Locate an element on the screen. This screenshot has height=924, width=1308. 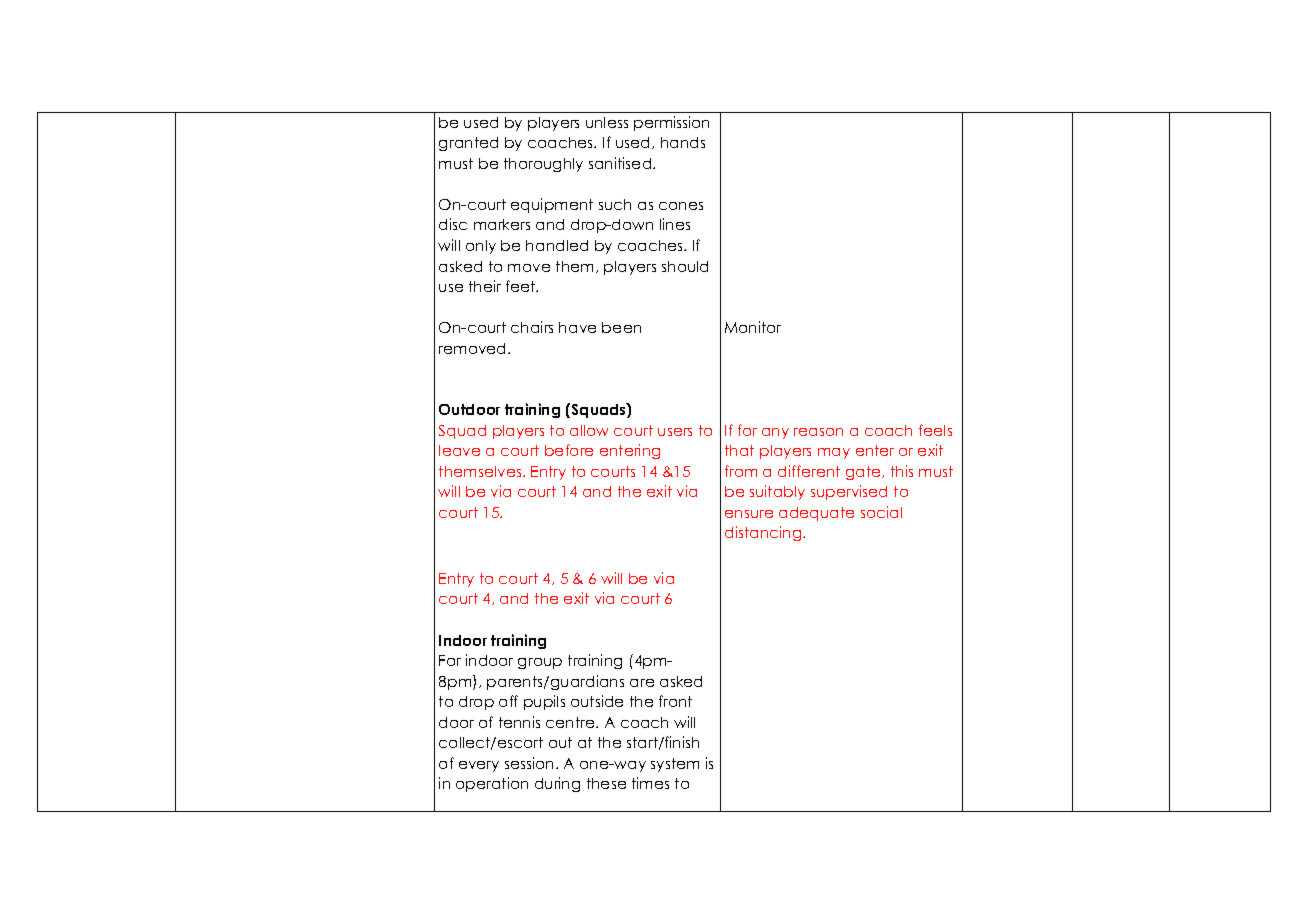
social is located at coordinates (881, 512).
